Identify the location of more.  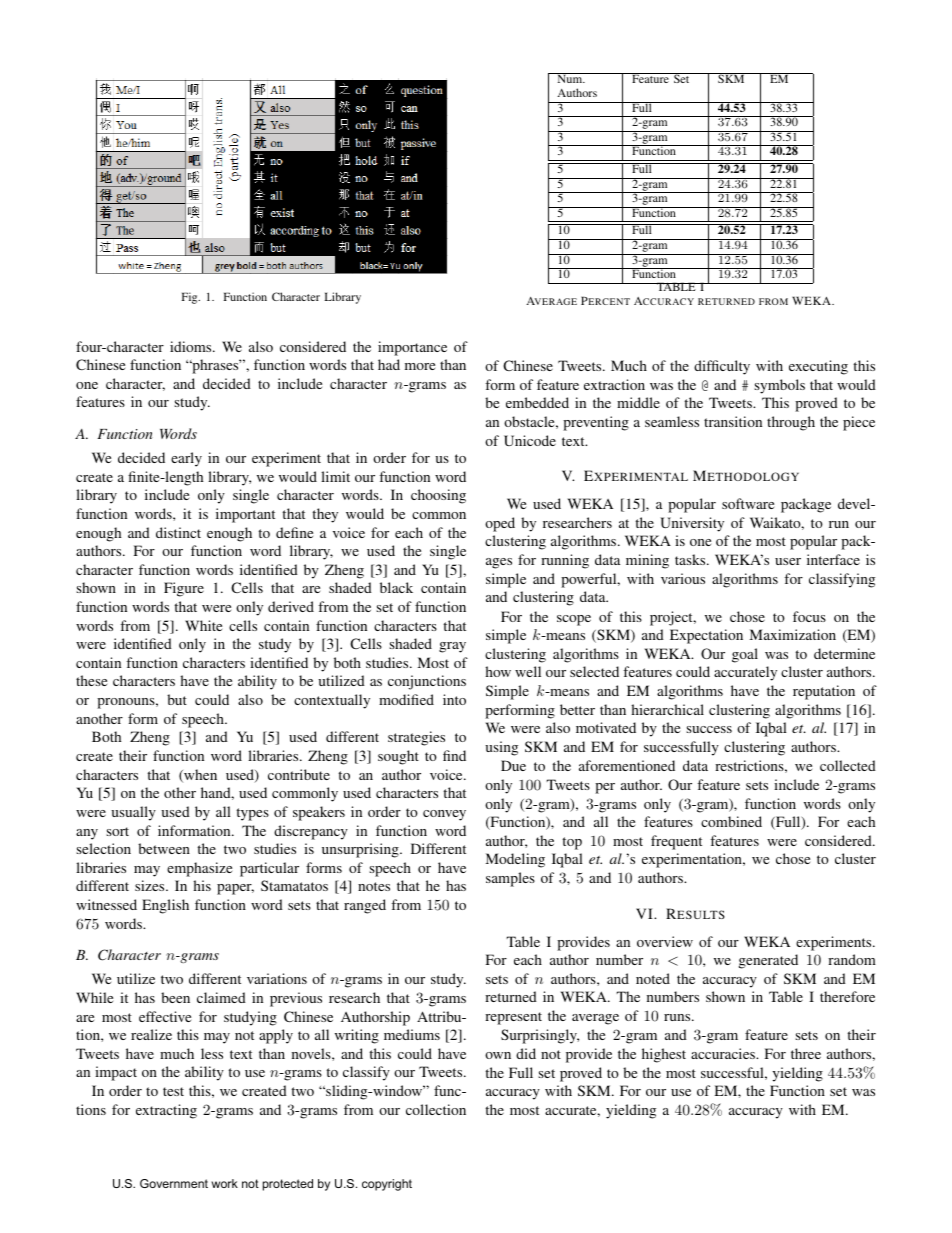
(420, 366).
